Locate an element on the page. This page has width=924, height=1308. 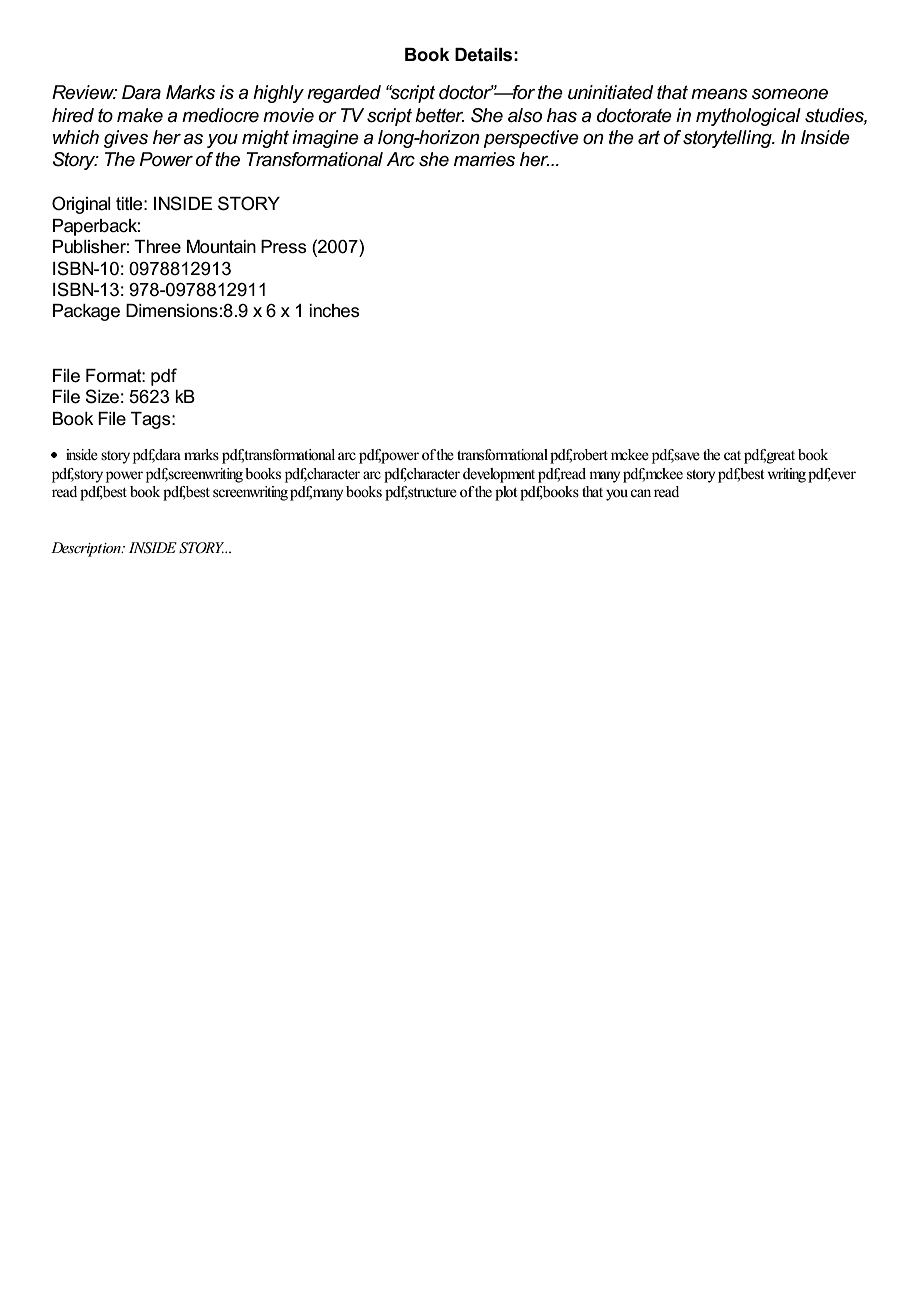
make is located at coordinates (140, 115).
